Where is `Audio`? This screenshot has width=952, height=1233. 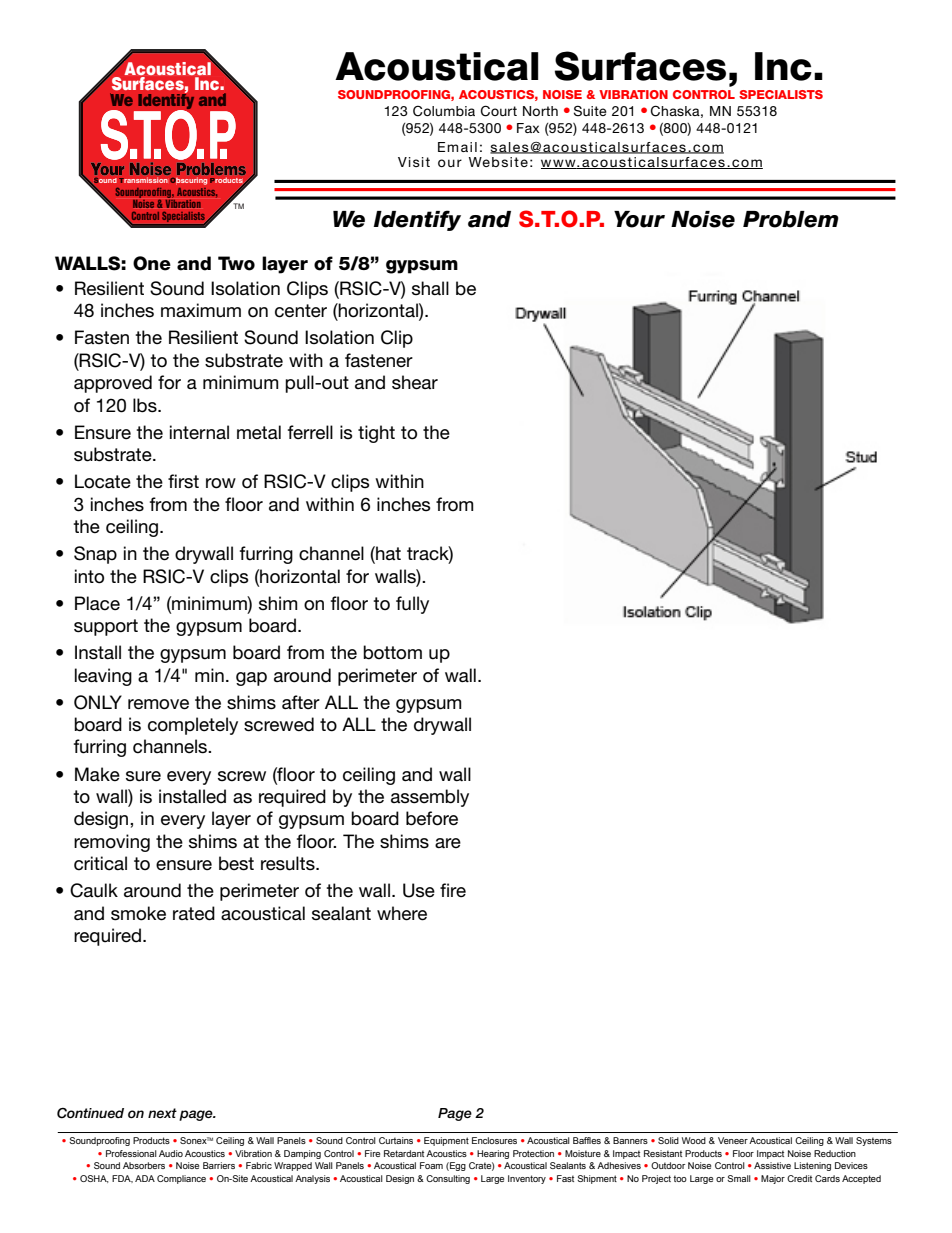 Audio is located at coordinates (171, 1153).
